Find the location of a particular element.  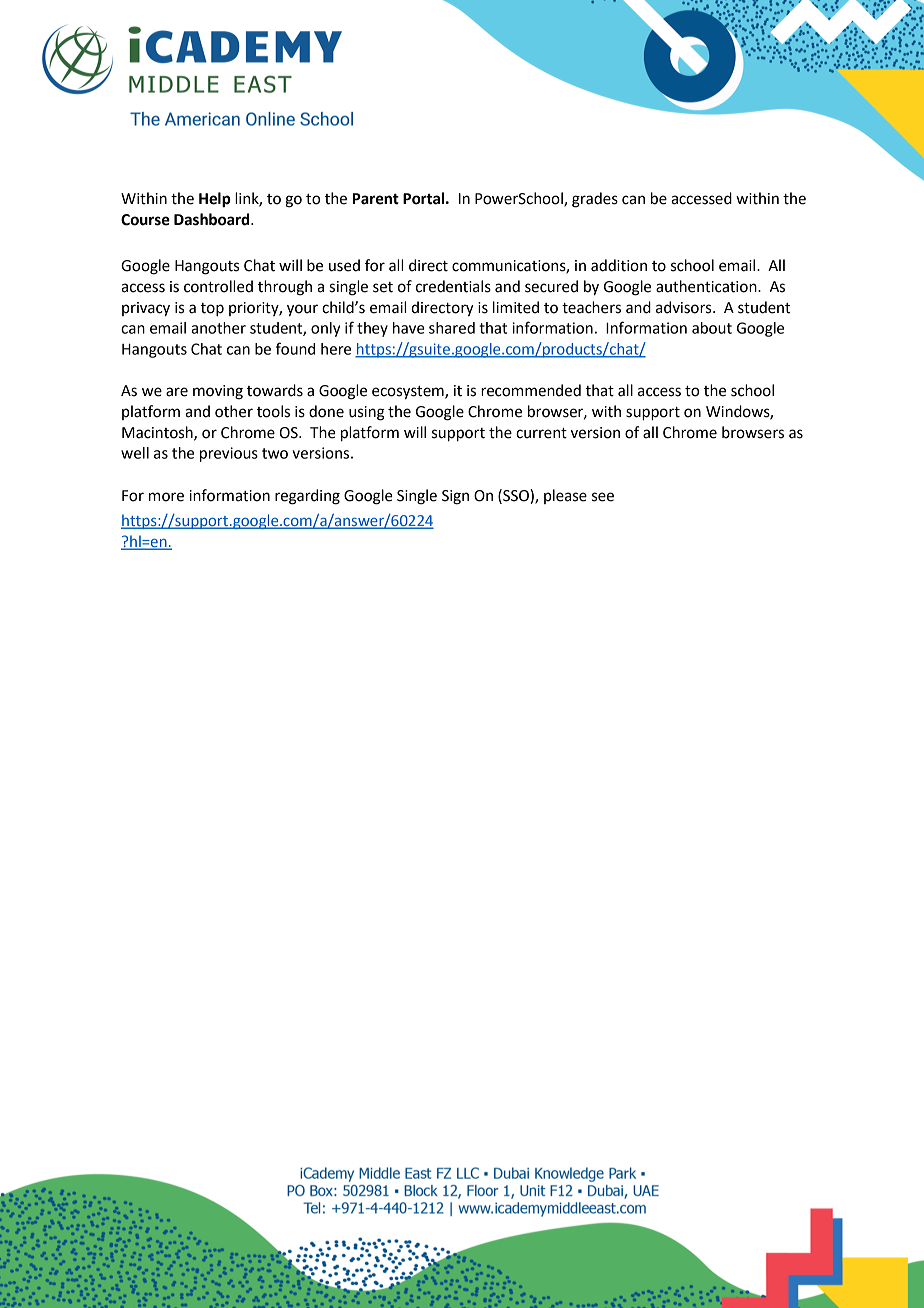

more is located at coordinates (166, 497).
